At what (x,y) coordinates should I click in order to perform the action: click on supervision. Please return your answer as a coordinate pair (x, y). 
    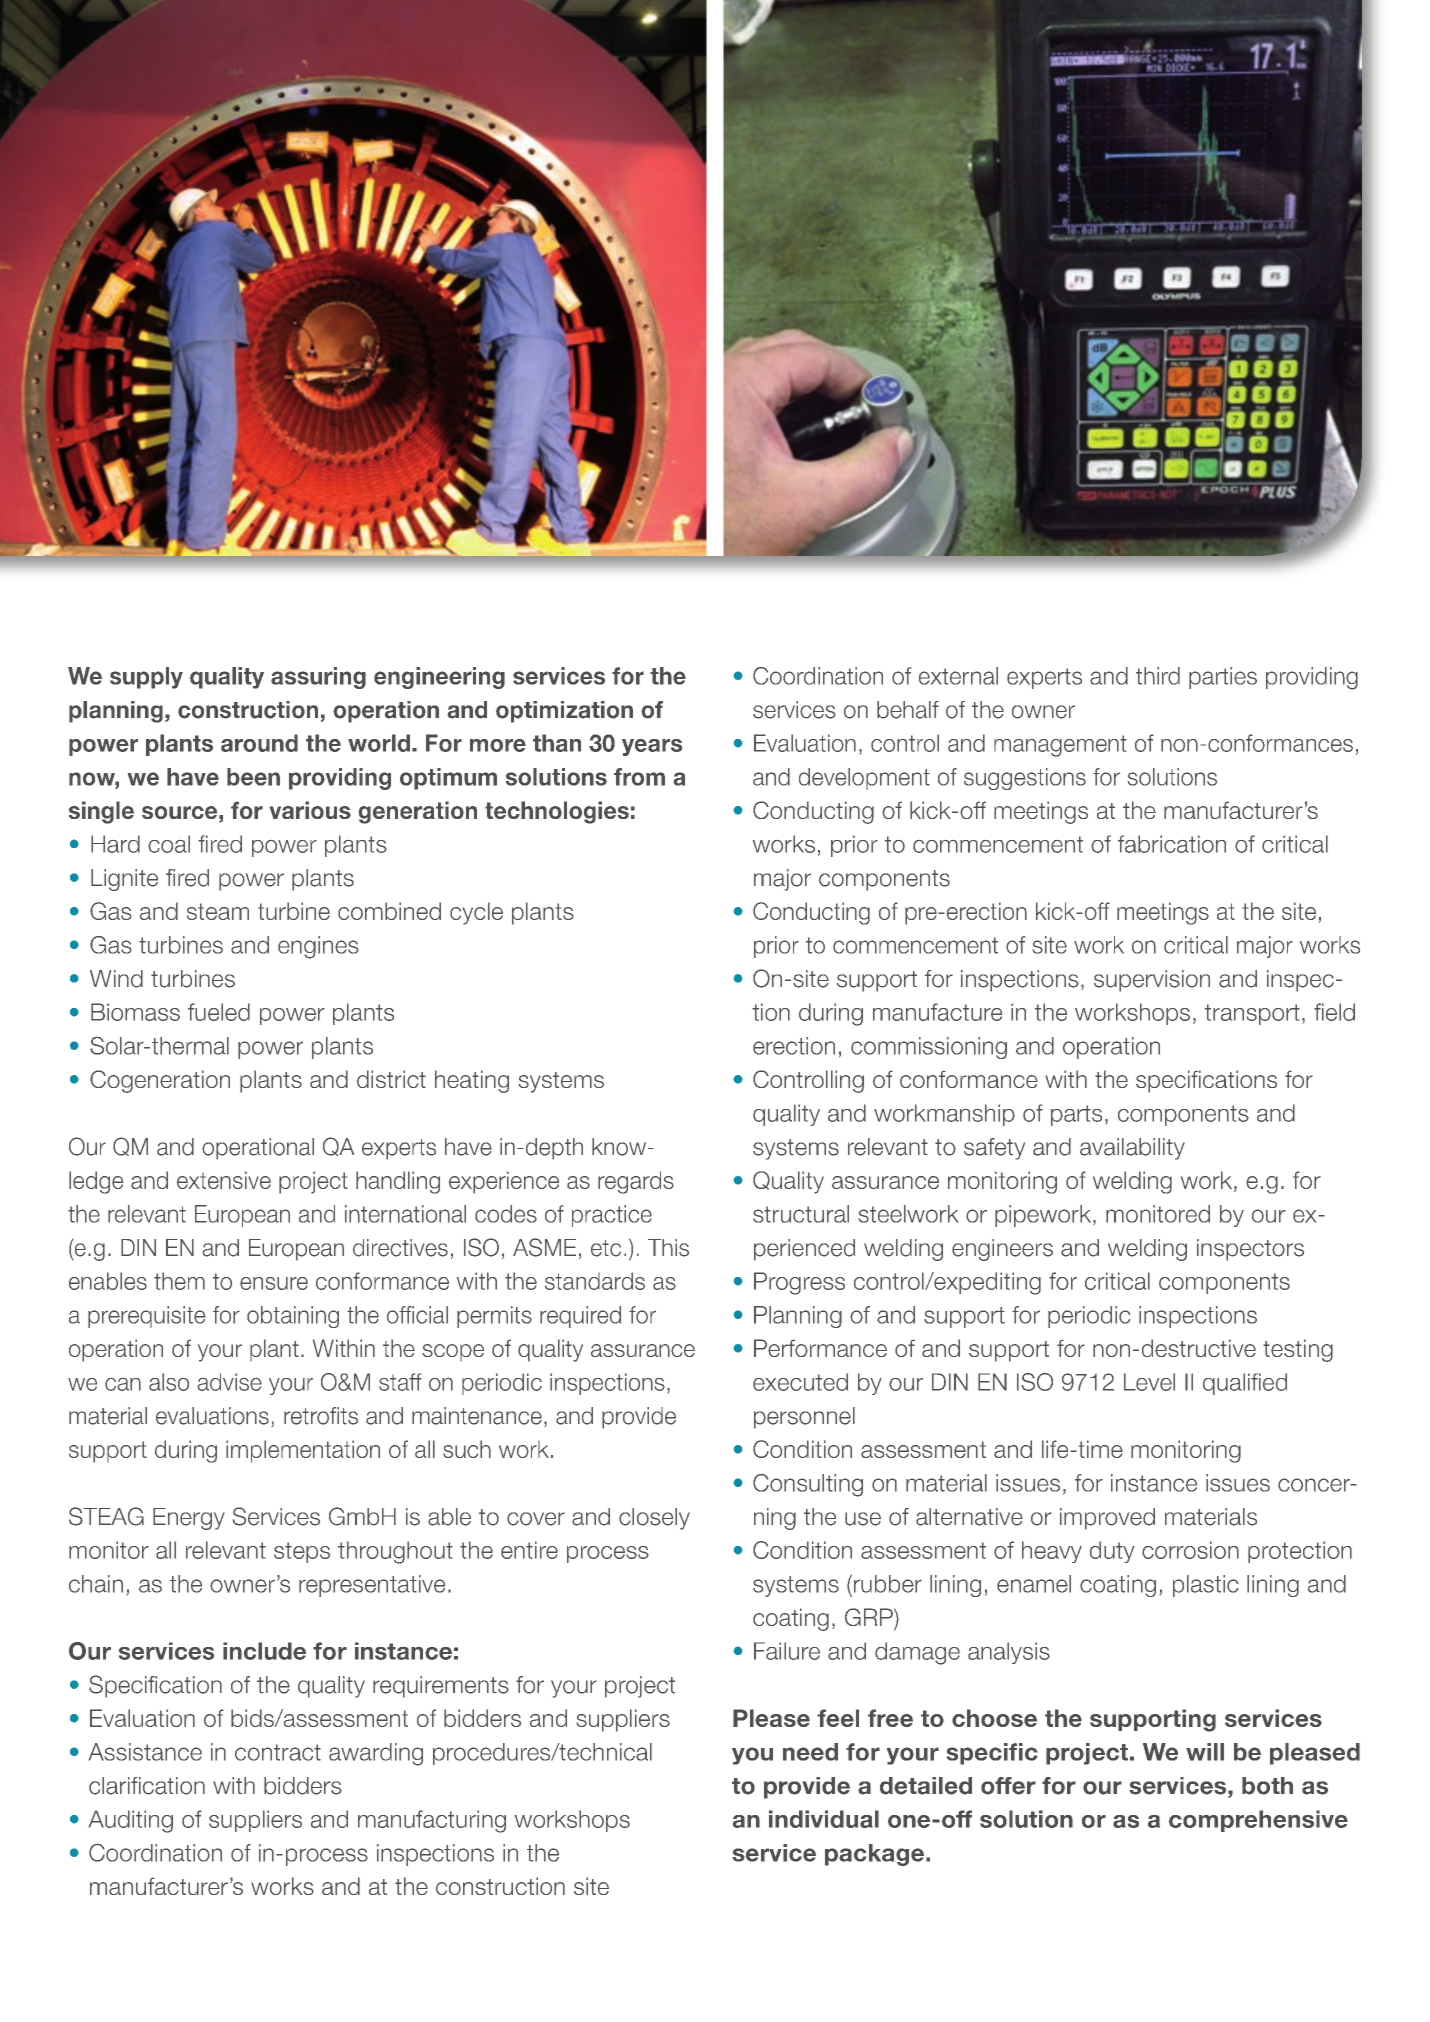
    Looking at the image, I should click on (1152, 981).
